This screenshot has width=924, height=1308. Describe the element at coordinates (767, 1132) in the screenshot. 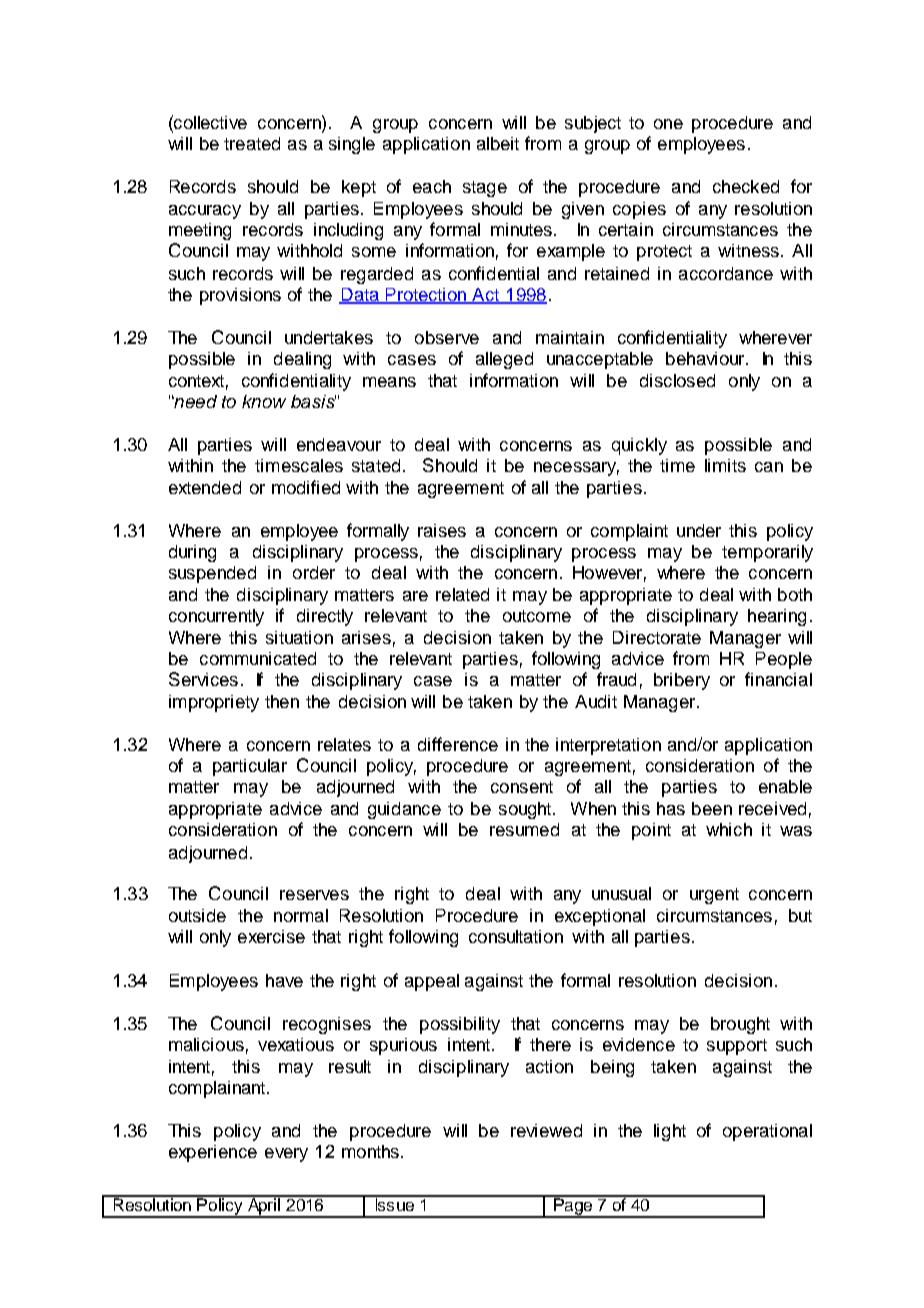

I see `operational` at that location.
